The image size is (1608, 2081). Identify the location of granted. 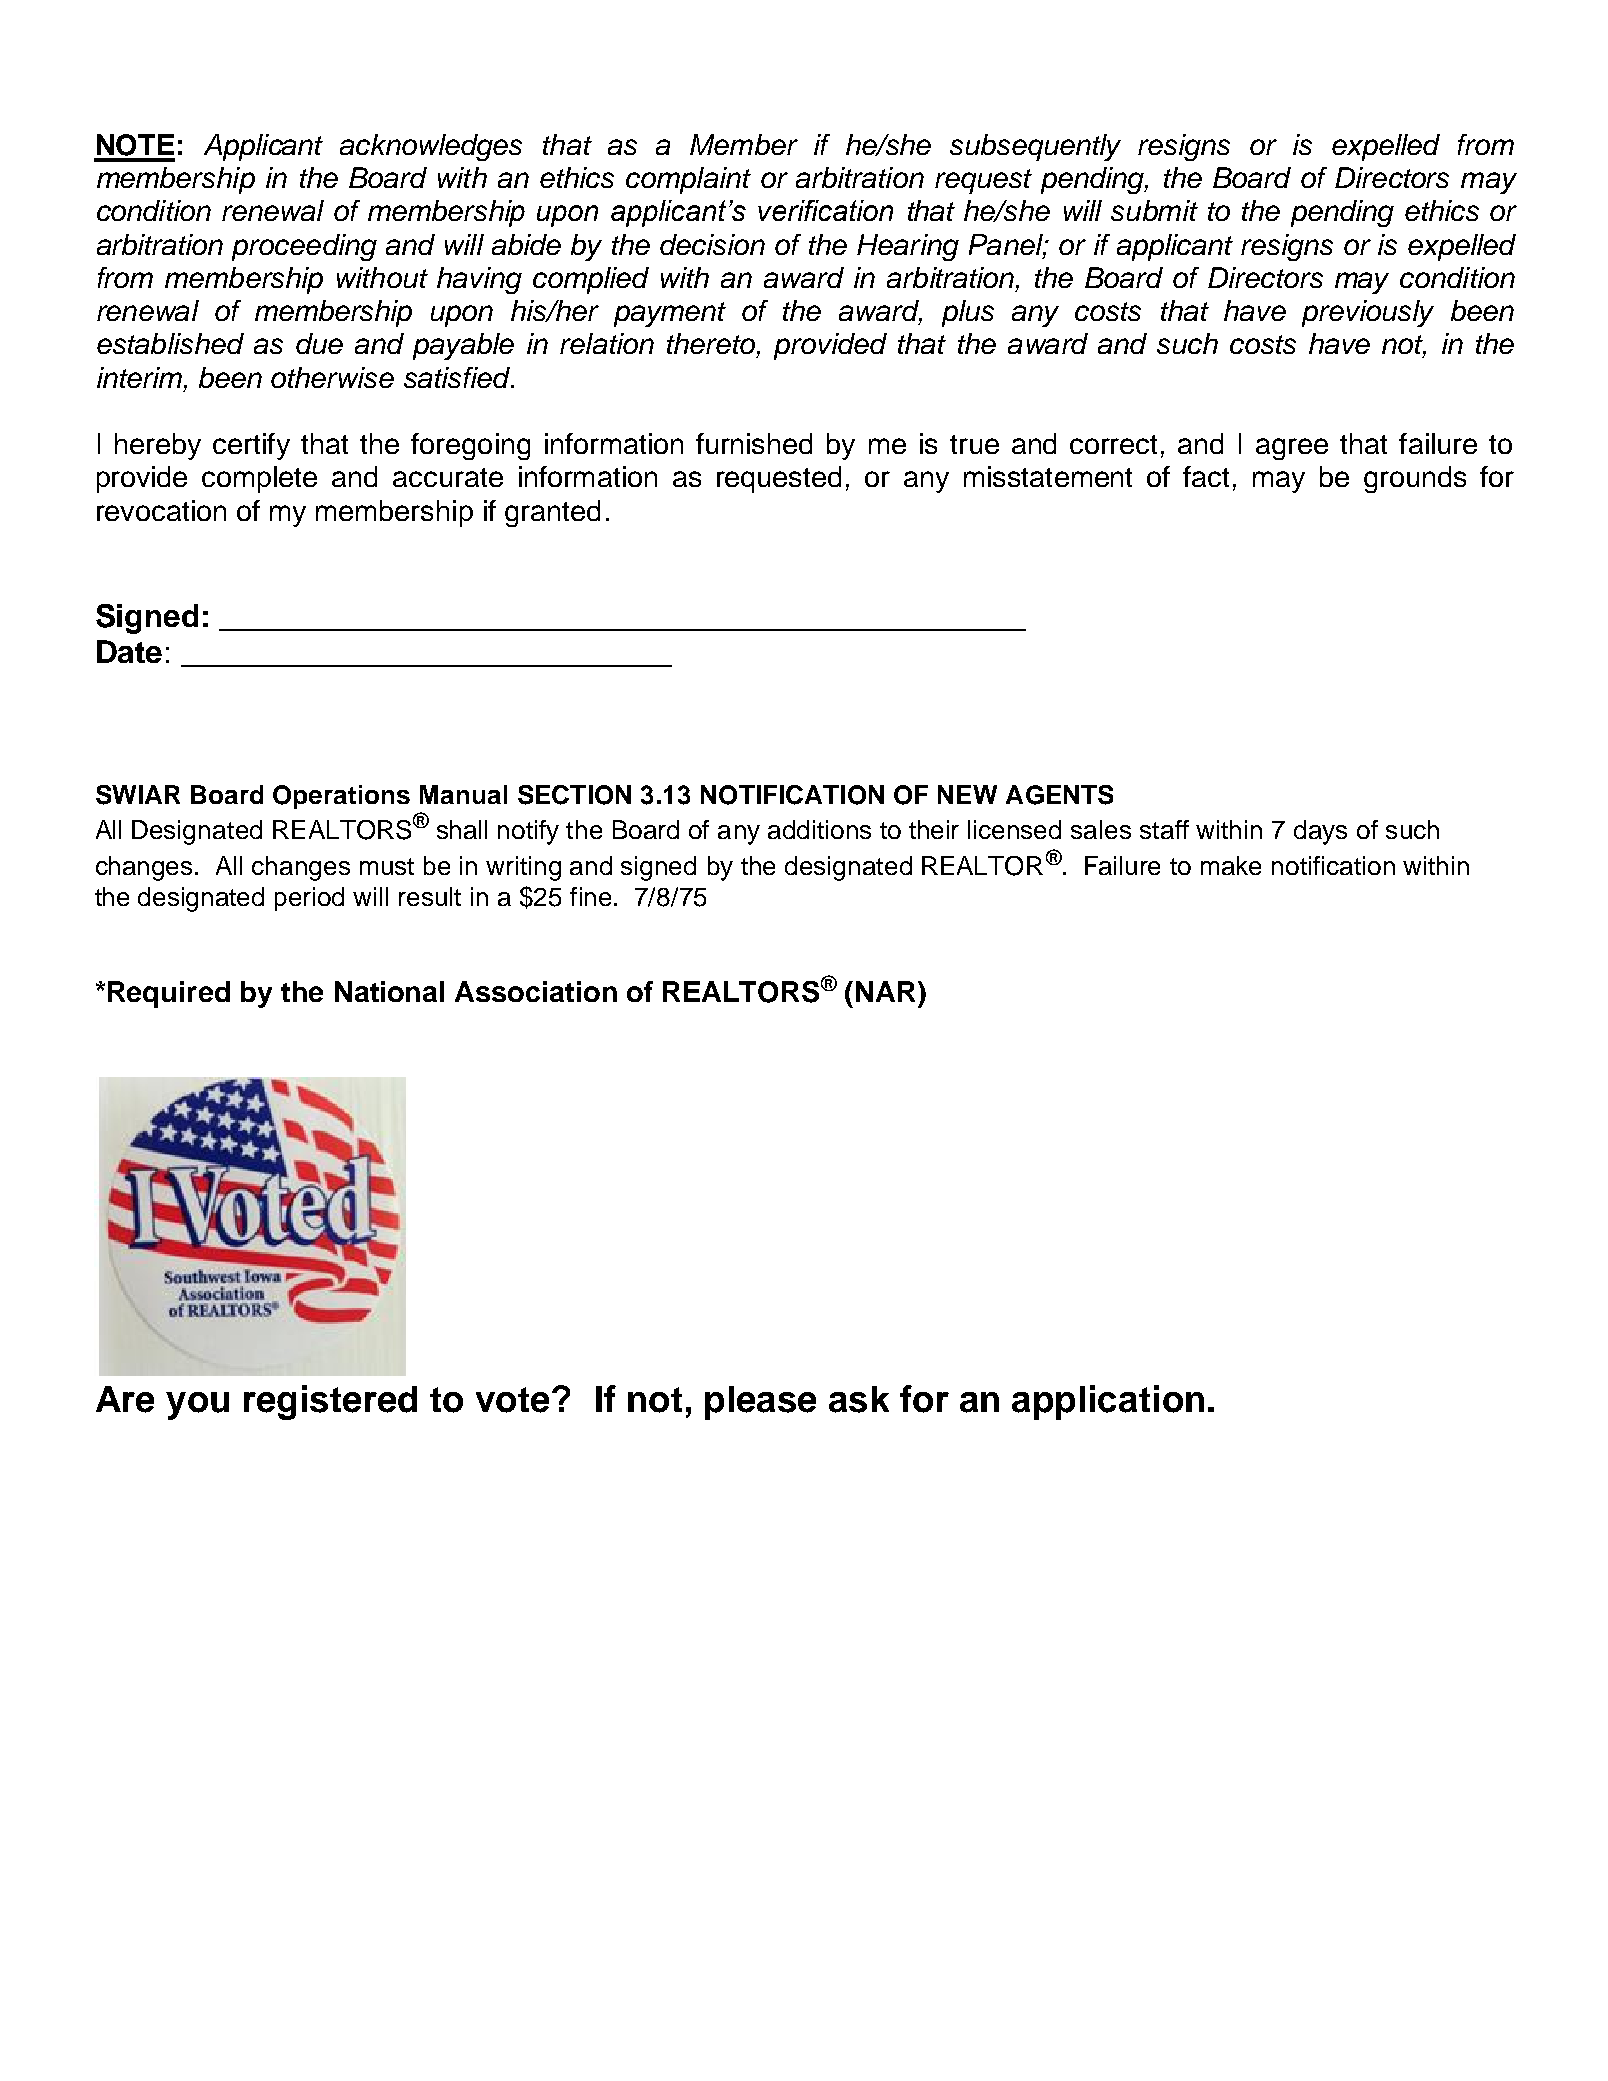
(552, 513).
